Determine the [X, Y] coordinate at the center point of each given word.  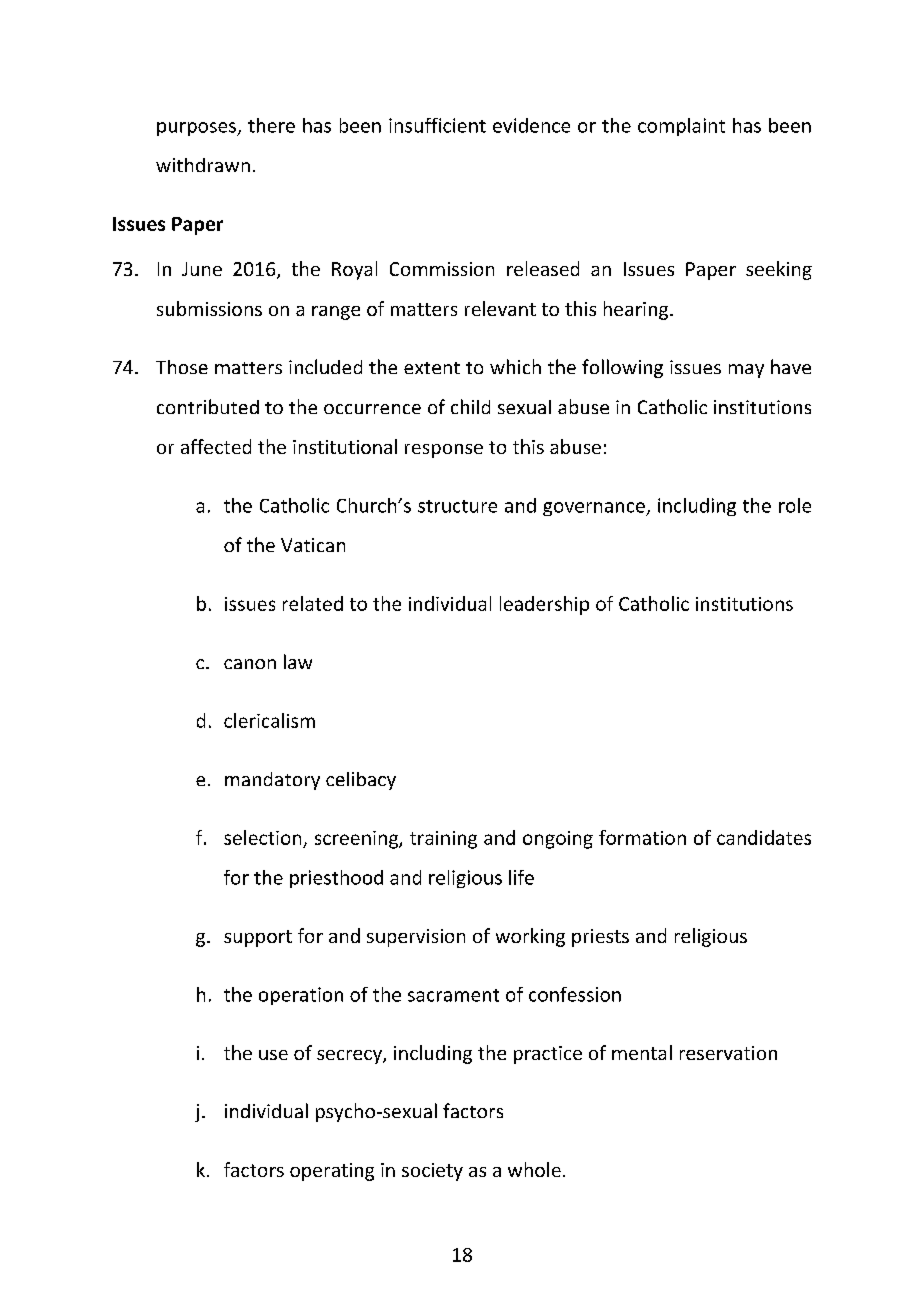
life [521, 877]
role [795, 505]
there [271, 125]
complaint [681, 127]
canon [250, 664]
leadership [544, 605]
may [746, 371]
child [470, 406]
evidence [531, 125]
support [258, 938]
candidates [764, 837]
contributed [208, 406]
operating [332, 1172]
